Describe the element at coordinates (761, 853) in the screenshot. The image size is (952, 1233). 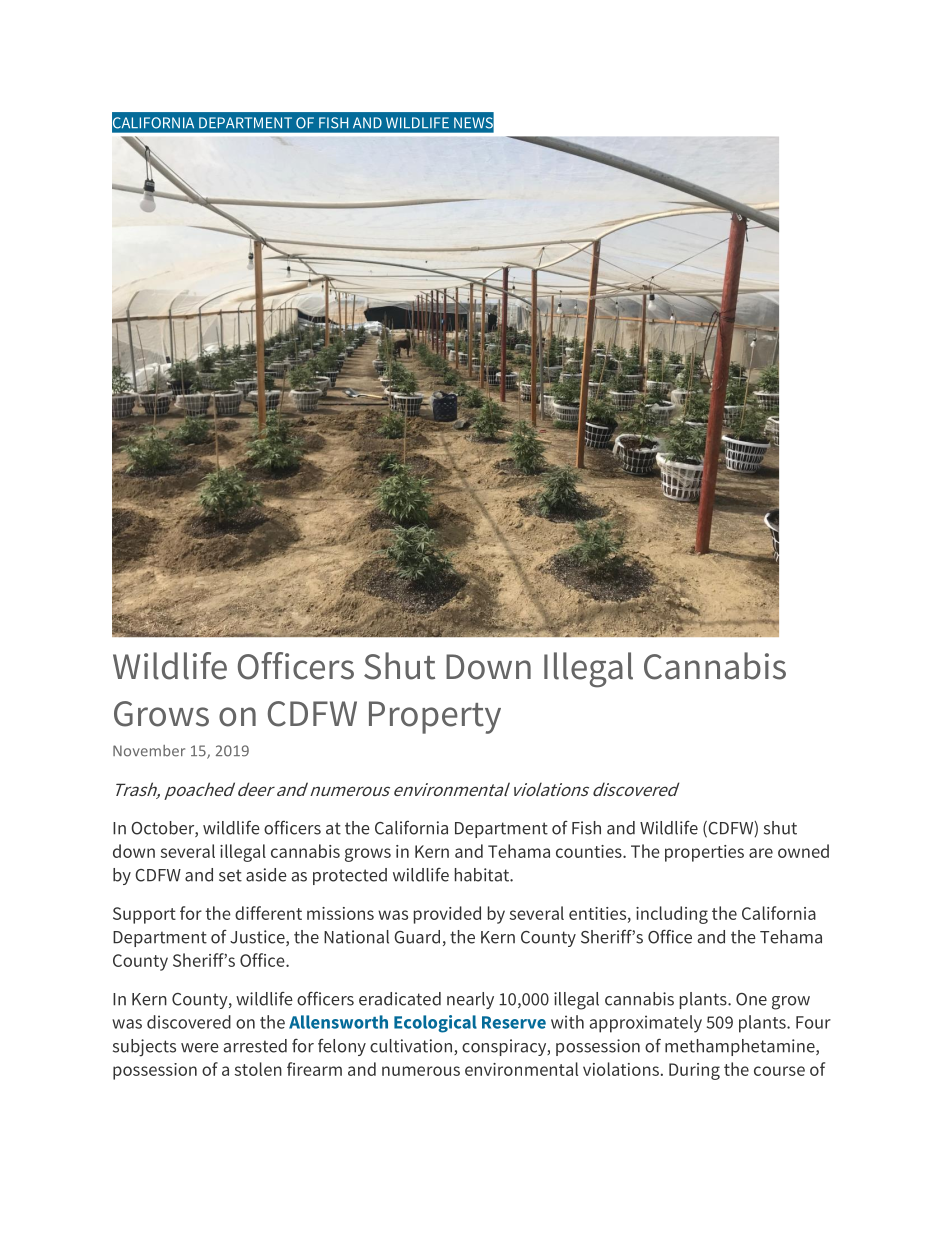
I see `are` at that location.
